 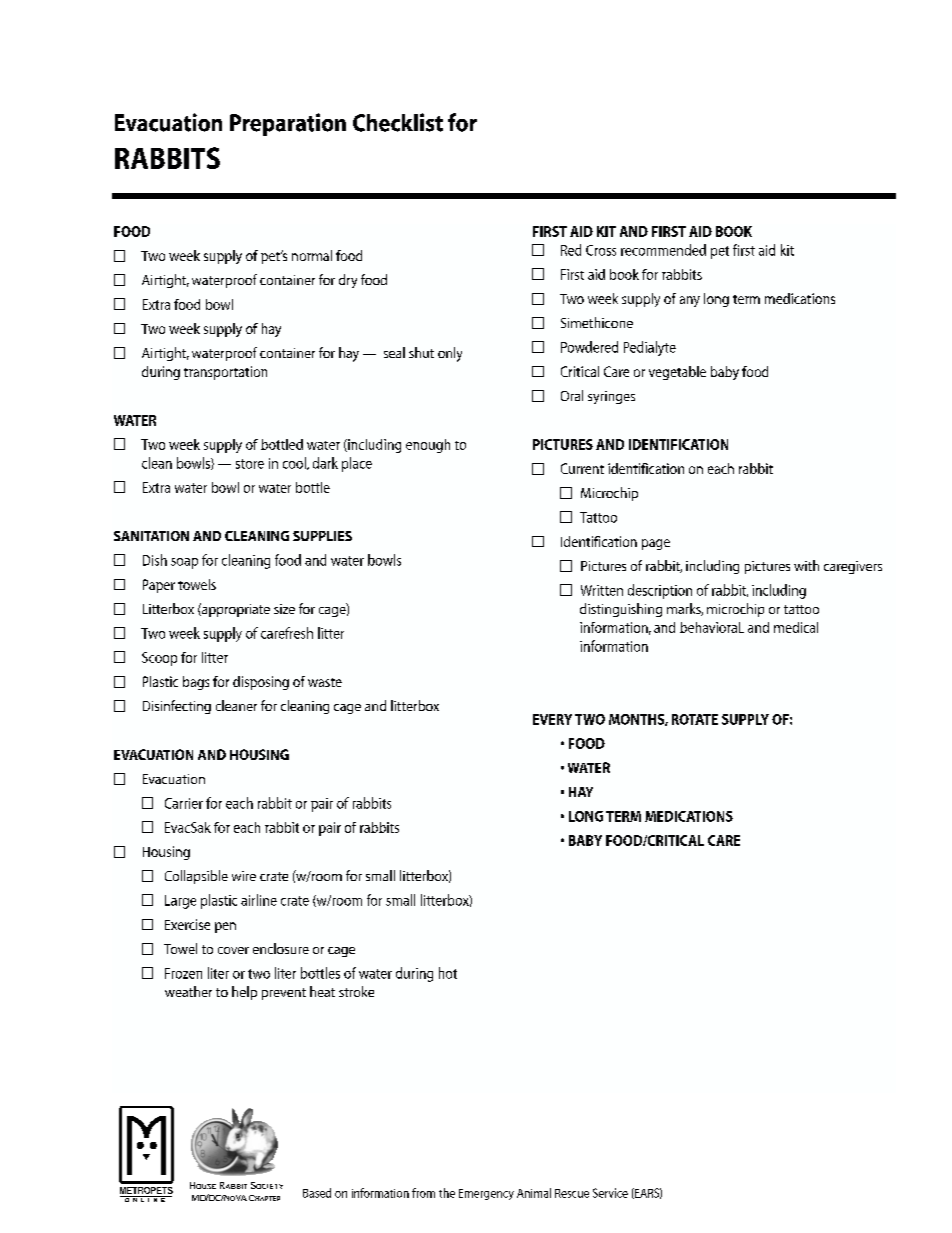 What do you see at coordinates (288, 124) in the image?
I see `Preparation` at bounding box center [288, 124].
